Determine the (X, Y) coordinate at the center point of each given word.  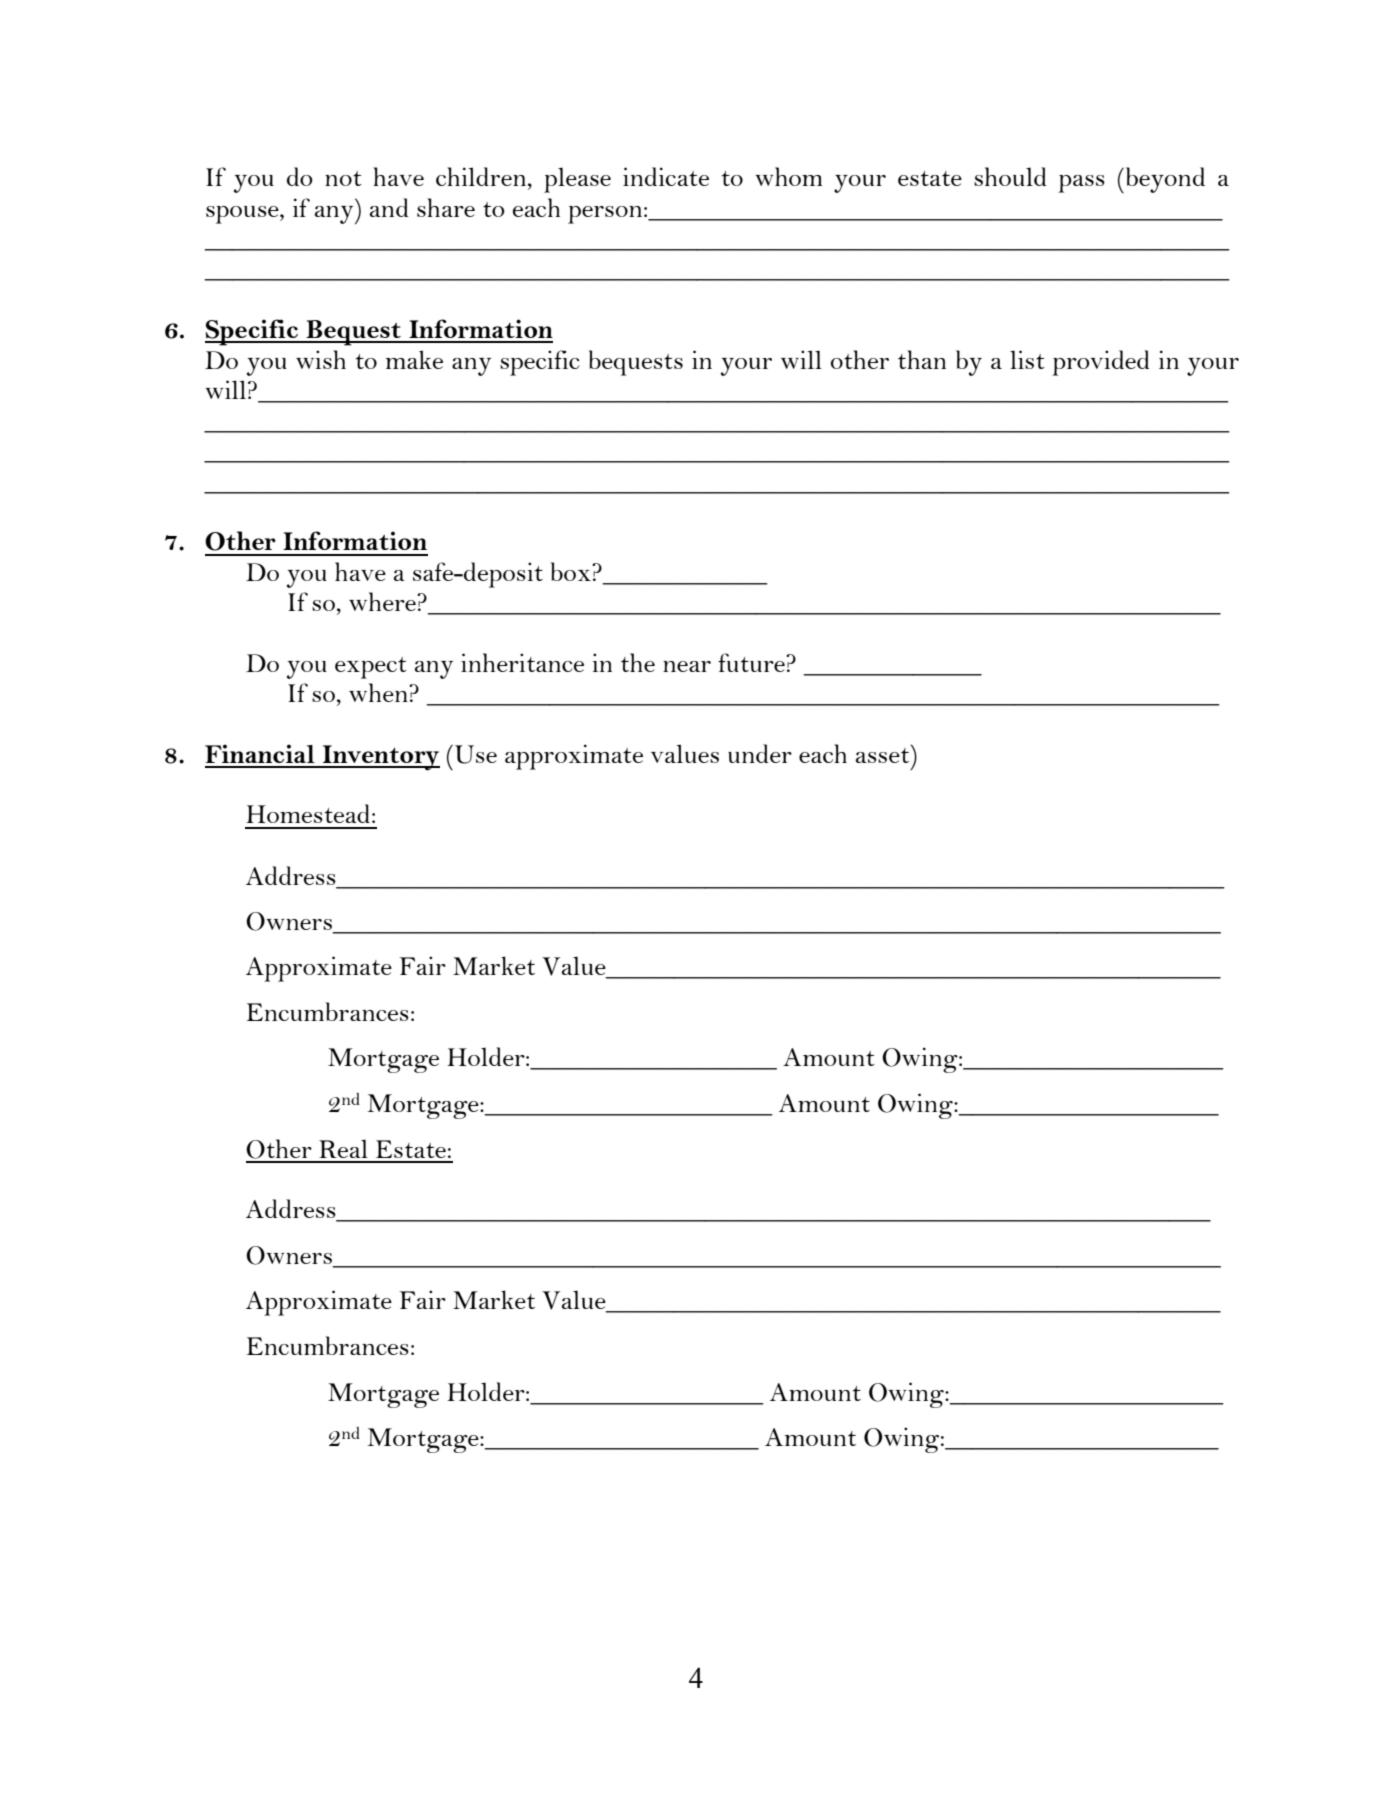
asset (884, 754)
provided (1100, 363)
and (389, 207)
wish (321, 359)
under (760, 753)
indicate (666, 176)
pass (1081, 184)
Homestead (308, 813)
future (752, 662)
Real (343, 1148)
